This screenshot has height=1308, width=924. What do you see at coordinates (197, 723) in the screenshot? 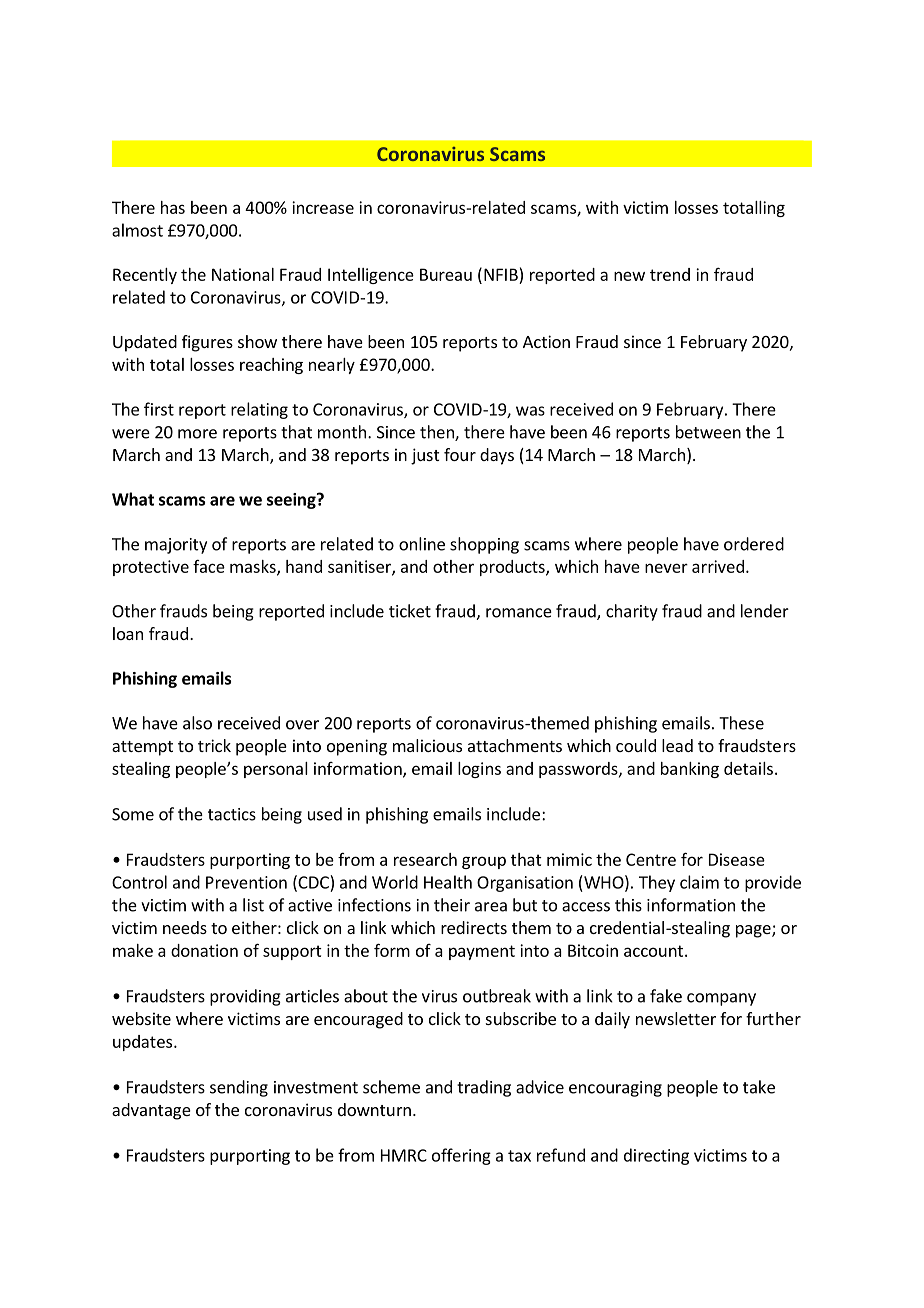
I see `also` at bounding box center [197, 723].
